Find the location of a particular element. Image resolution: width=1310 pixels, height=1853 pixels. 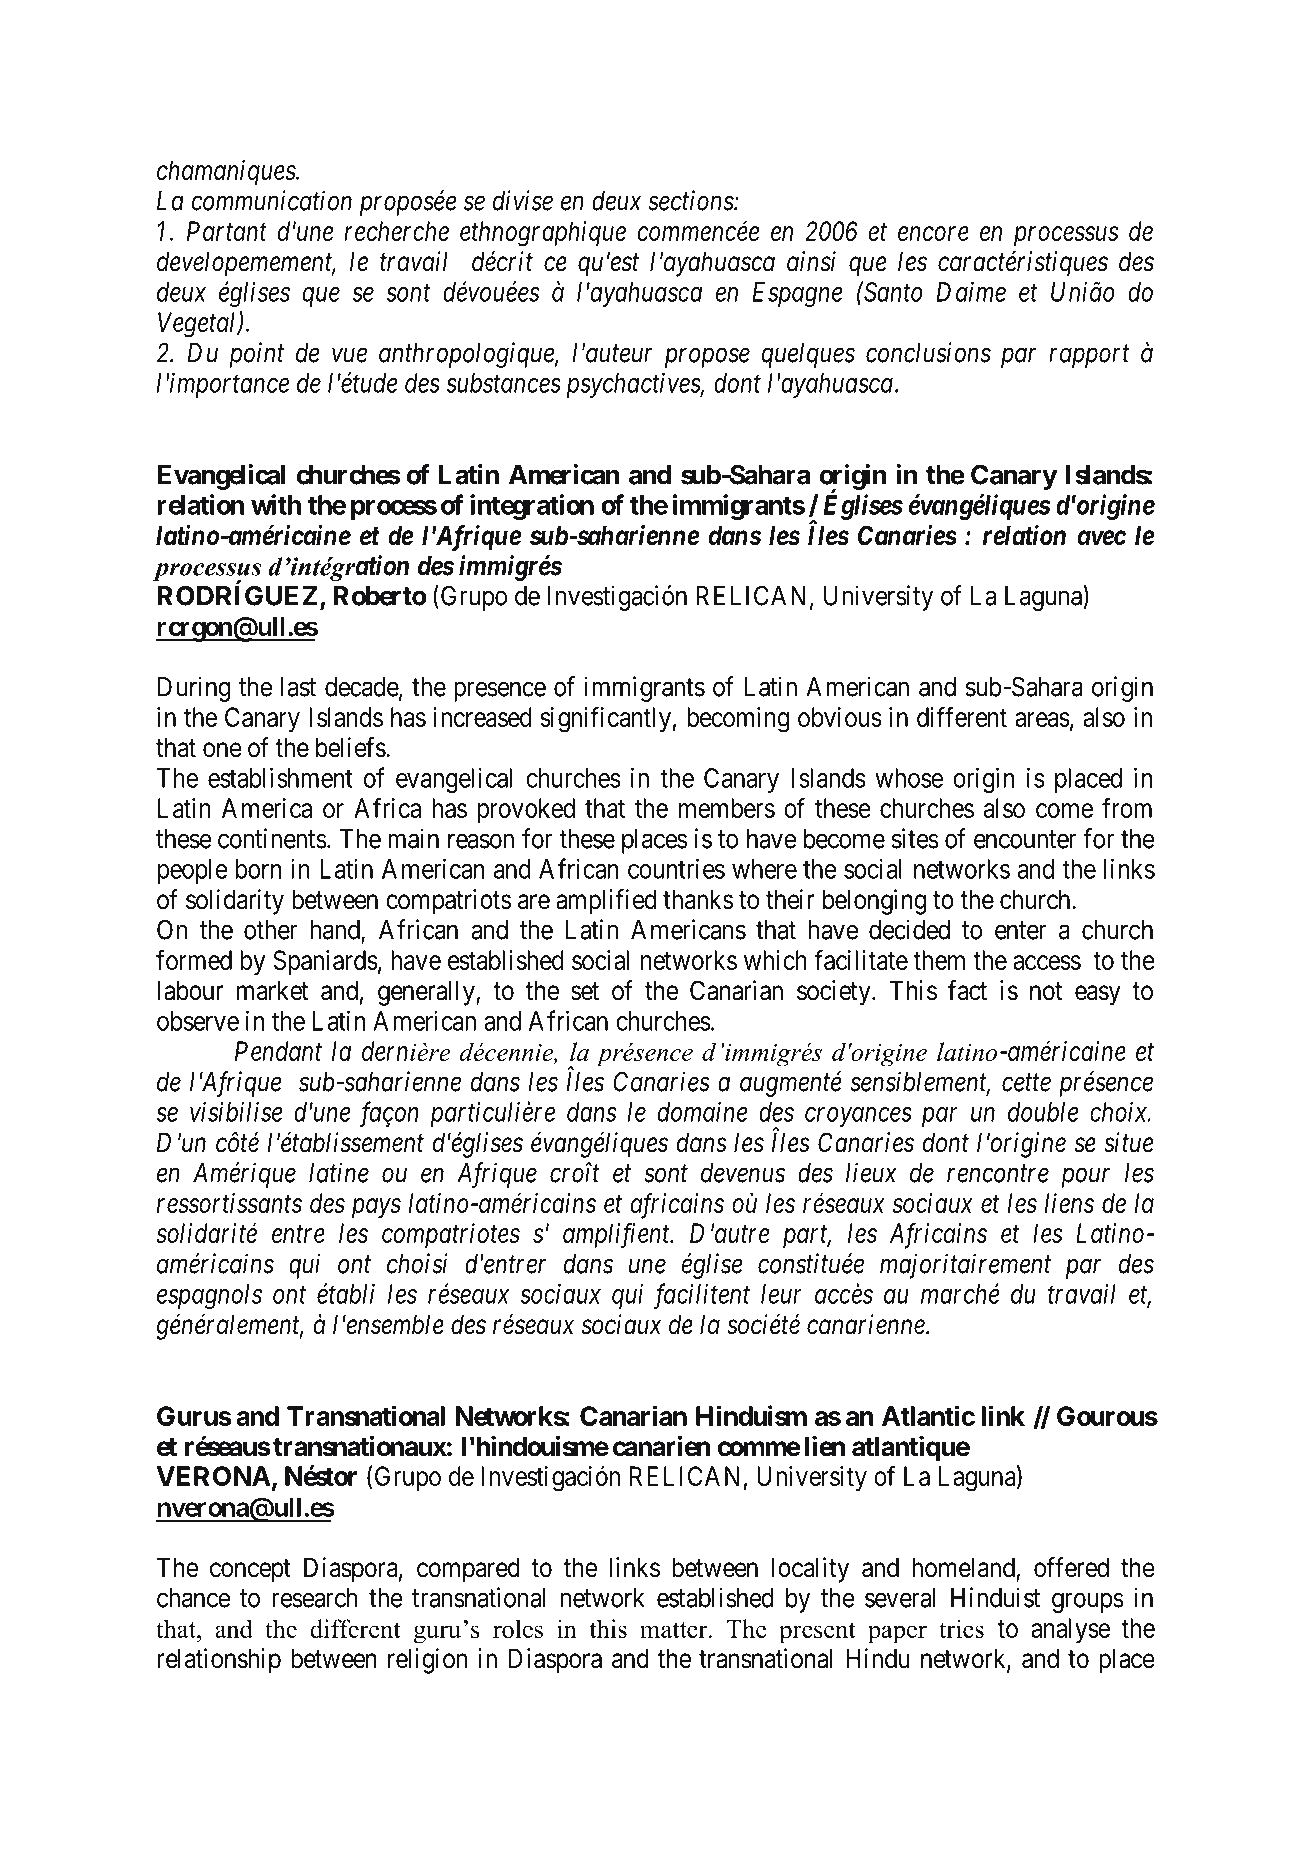

leur is located at coordinates (781, 1294).
